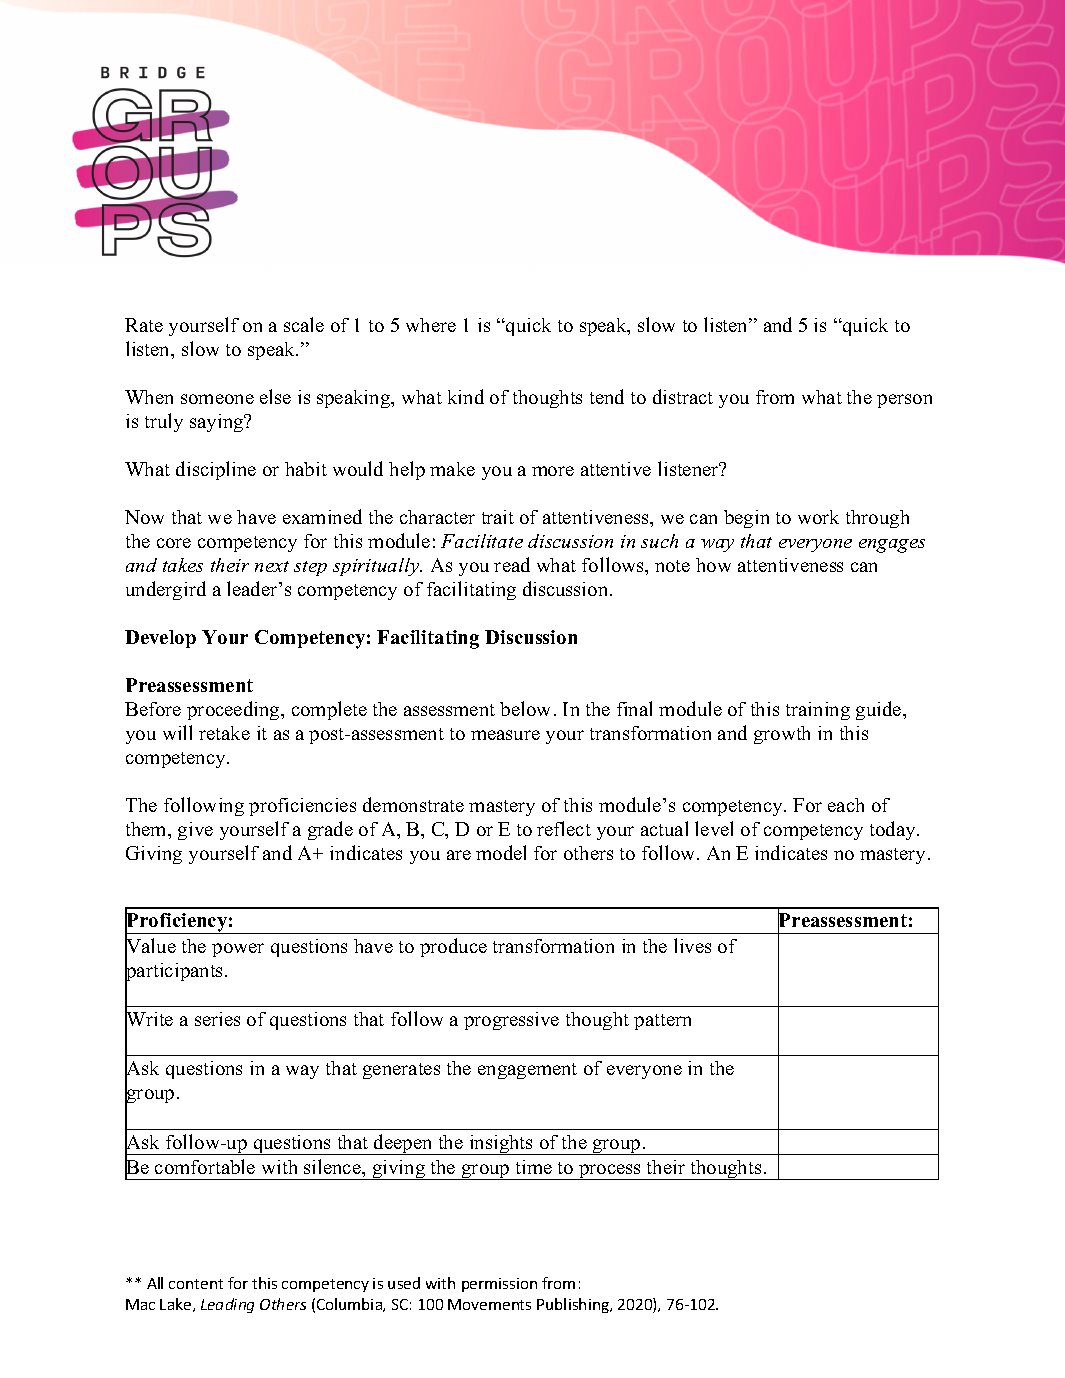 This screenshot has width=1065, height=1378. What do you see at coordinates (564, 828) in the screenshot?
I see `reflect` at bounding box center [564, 828].
